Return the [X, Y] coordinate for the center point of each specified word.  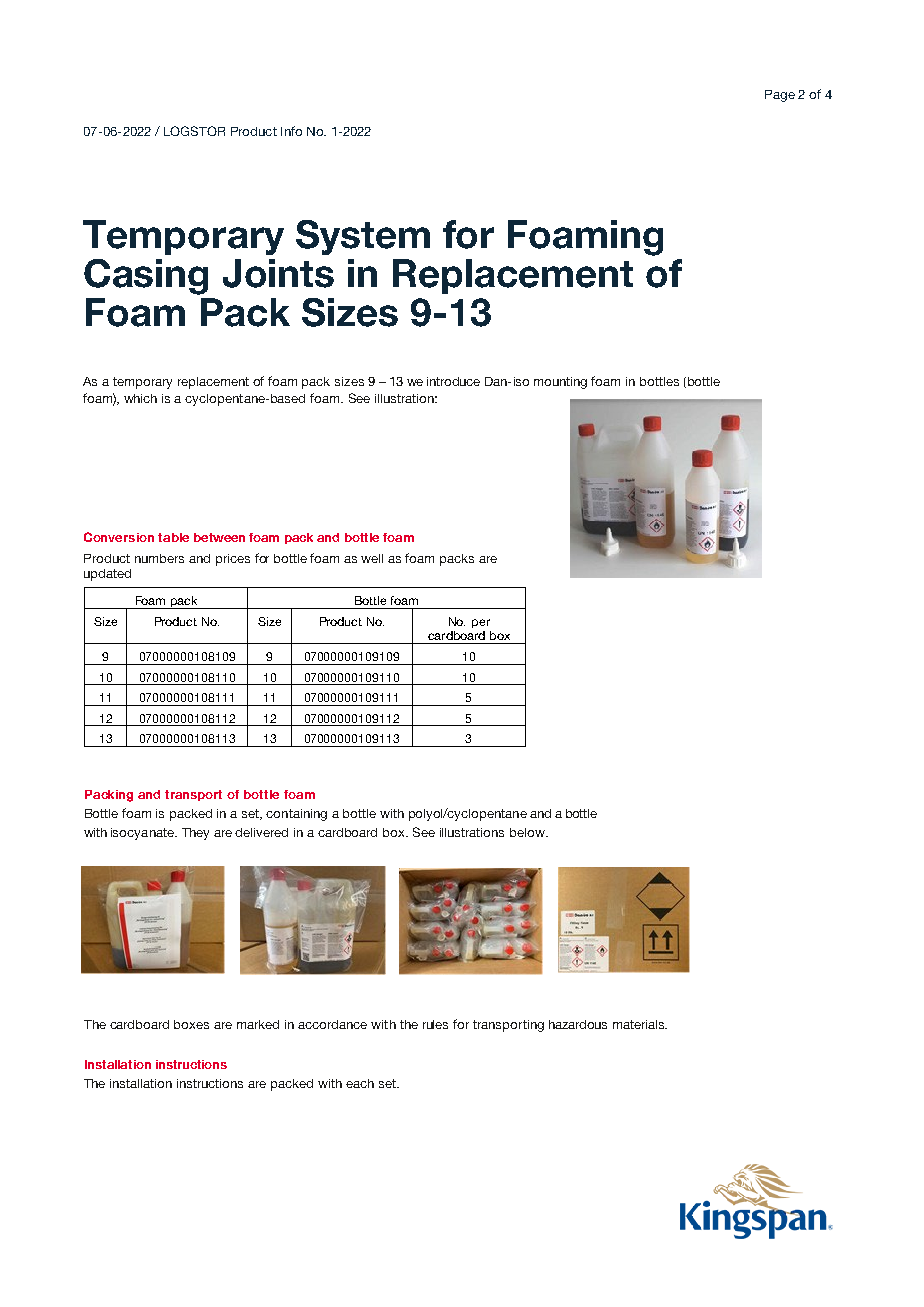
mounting [560, 383]
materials [639, 1024]
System [363, 237]
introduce [453, 381]
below [528, 832]
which [140, 398]
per [481, 623]
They [195, 834]
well [372, 558]
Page [780, 96]
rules [435, 1024]
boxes [191, 1024]
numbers [159, 558]
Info [291, 131]
